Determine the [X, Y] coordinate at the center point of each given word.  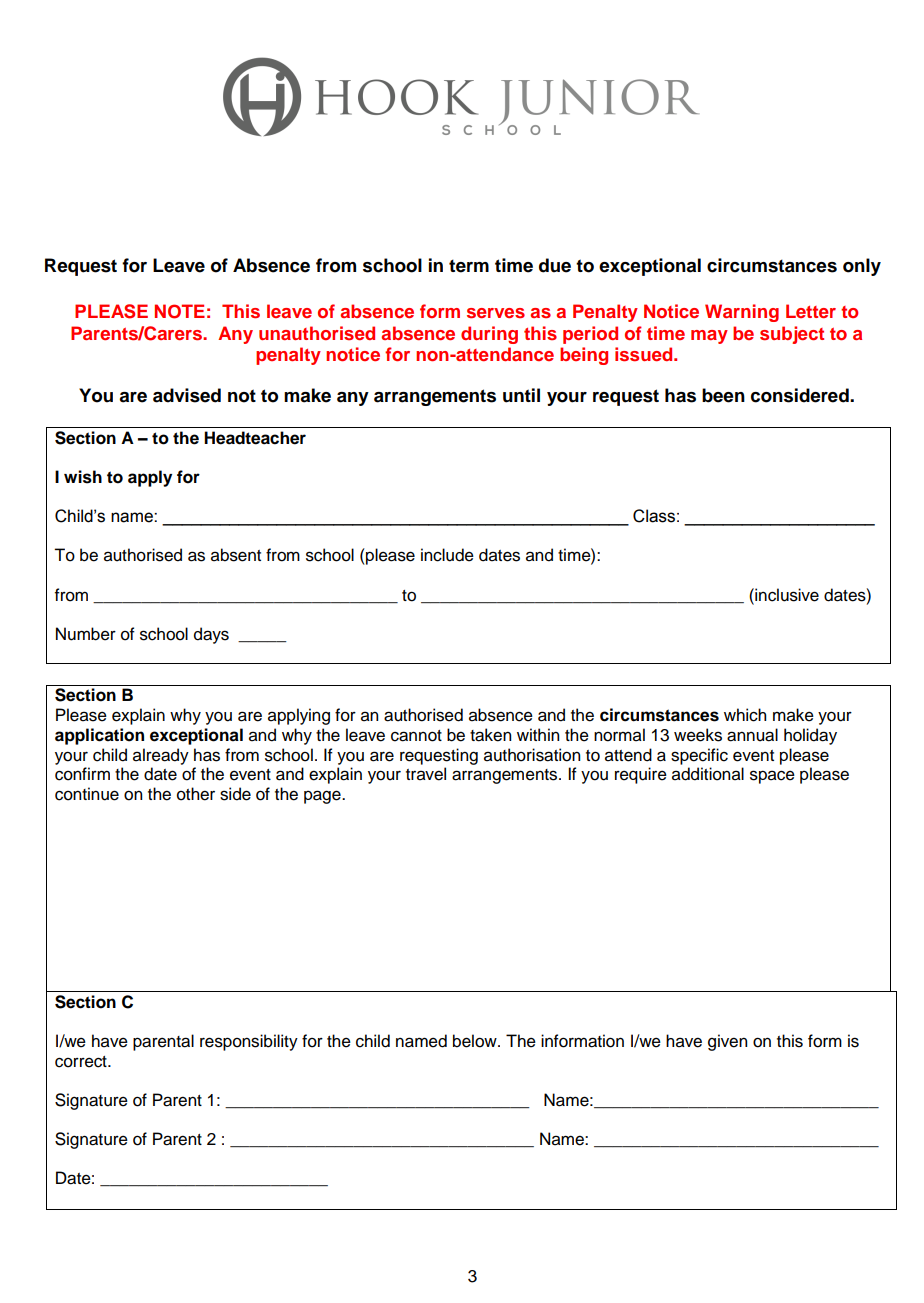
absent [236, 555]
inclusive [786, 595]
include [447, 555]
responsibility [249, 1042]
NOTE [180, 311]
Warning [742, 313]
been [723, 395]
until [521, 395]
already [161, 756]
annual [752, 735]
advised [187, 395]
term [469, 266]
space [772, 777]
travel [426, 774]
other [196, 794]
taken [490, 735]
